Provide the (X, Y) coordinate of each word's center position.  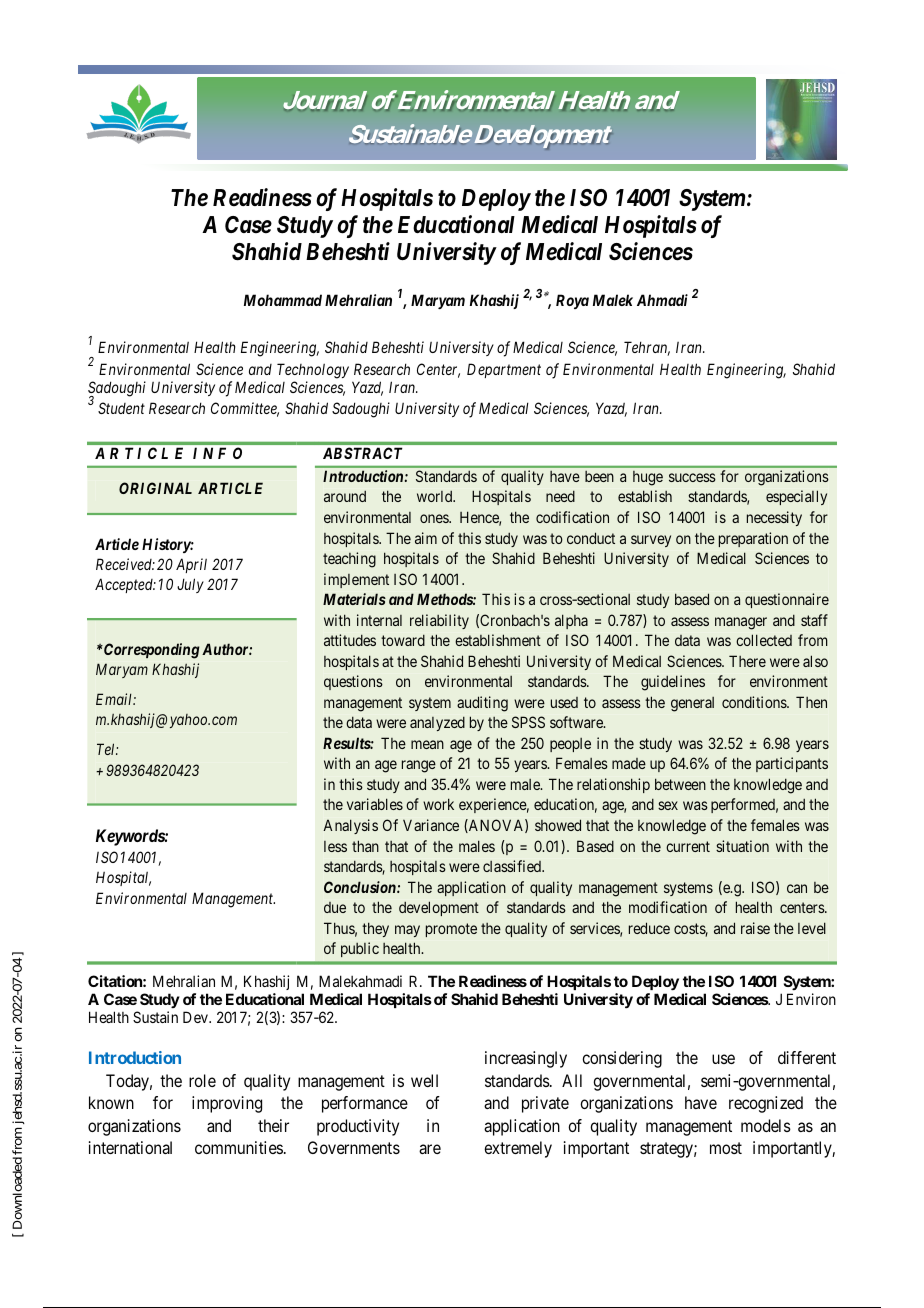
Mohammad (283, 300)
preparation (753, 539)
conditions (755, 702)
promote (451, 930)
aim (426, 538)
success (692, 477)
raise (755, 928)
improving (227, 1104)
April (191, 565)
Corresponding (151, 651)
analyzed (437, 723)
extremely (518, 1149)
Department (504, 370)
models (766, 1125)
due (335, 907)
